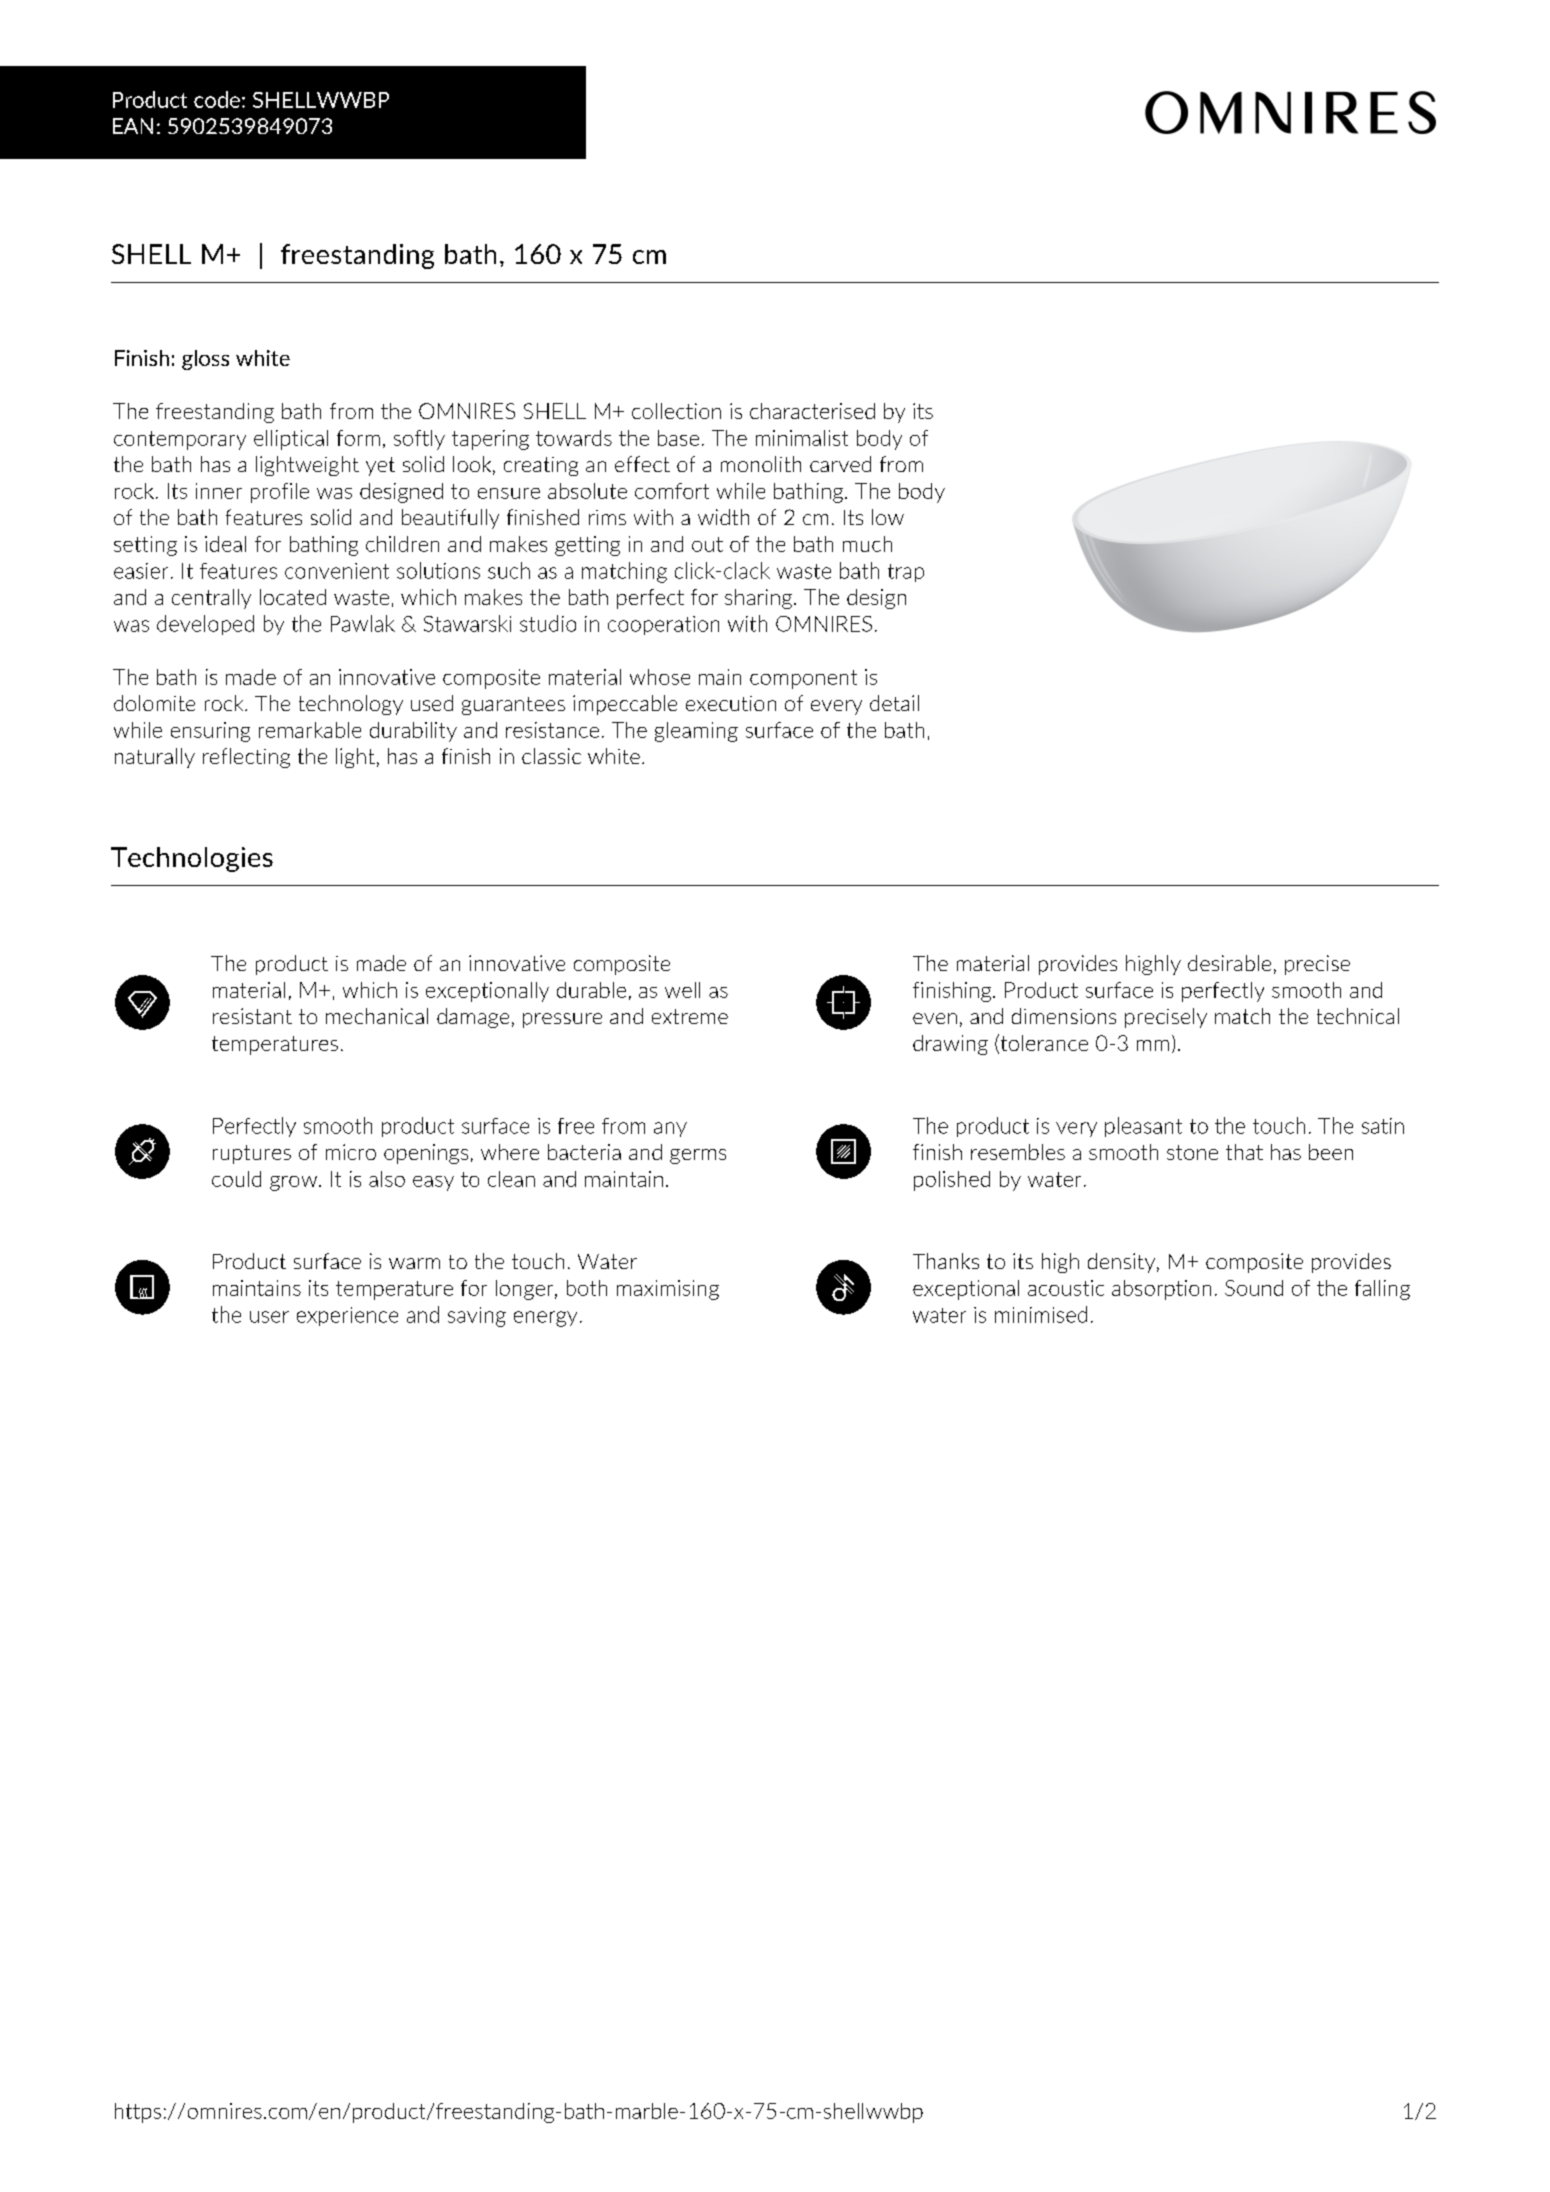  Describe the element at coordinates (269, 1317) in the screenshot. I see `user` at that location.
